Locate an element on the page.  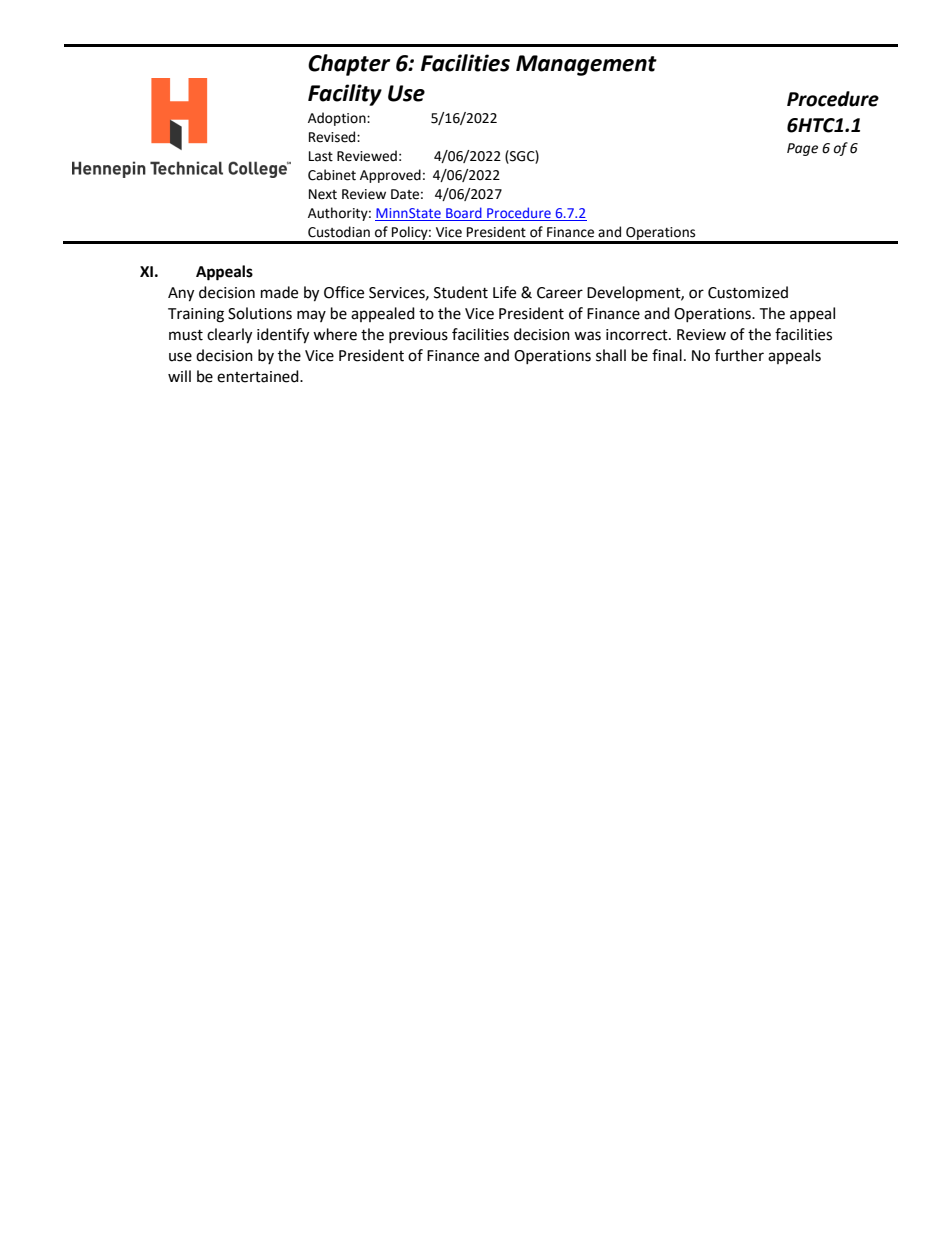
Customized is located at coordinates (748, 292).
